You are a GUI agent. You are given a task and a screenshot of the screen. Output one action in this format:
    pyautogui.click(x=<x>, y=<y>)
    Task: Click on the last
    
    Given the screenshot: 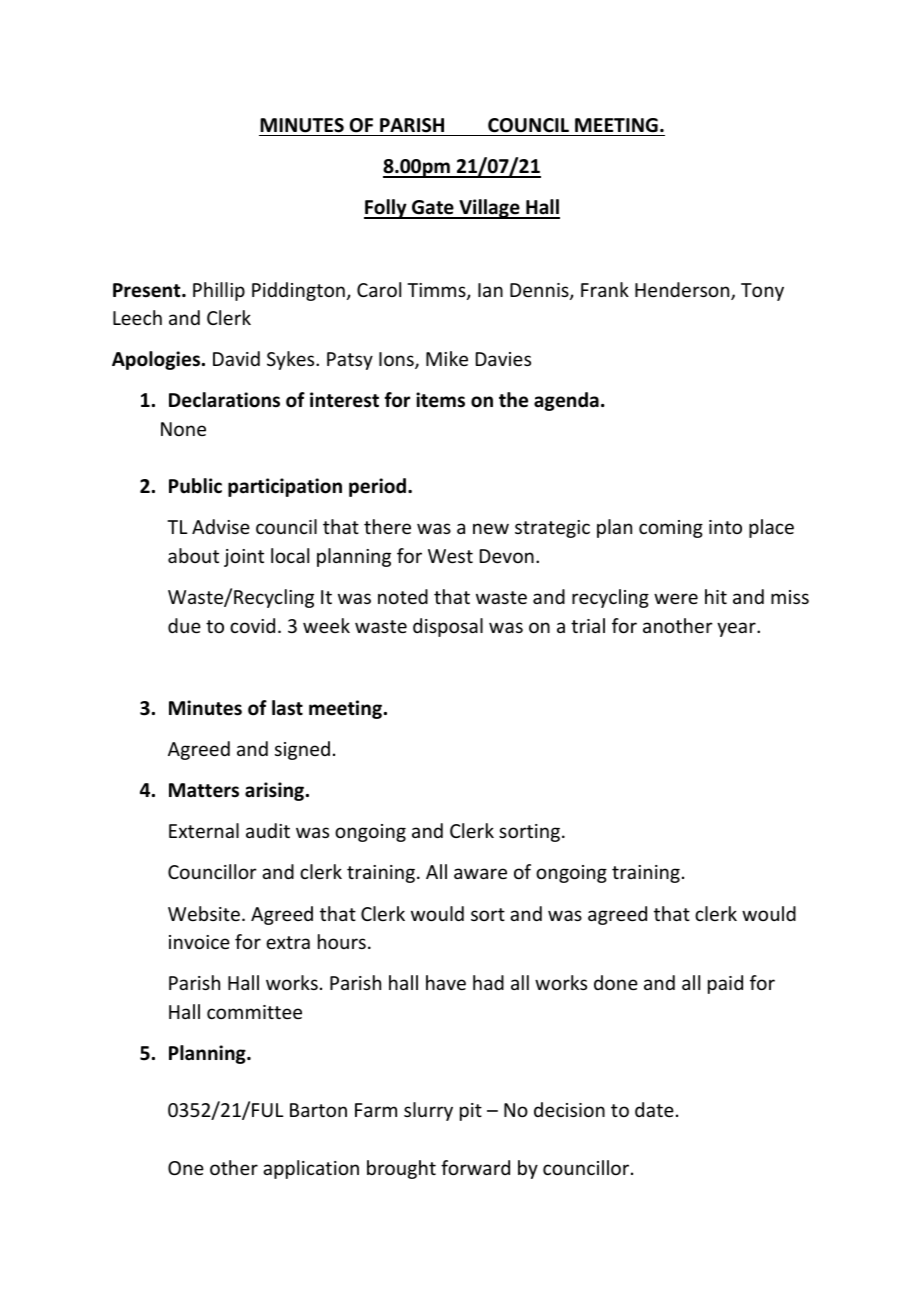 What is the action you would take?
    pyautogui.click(x=287, y=708)
